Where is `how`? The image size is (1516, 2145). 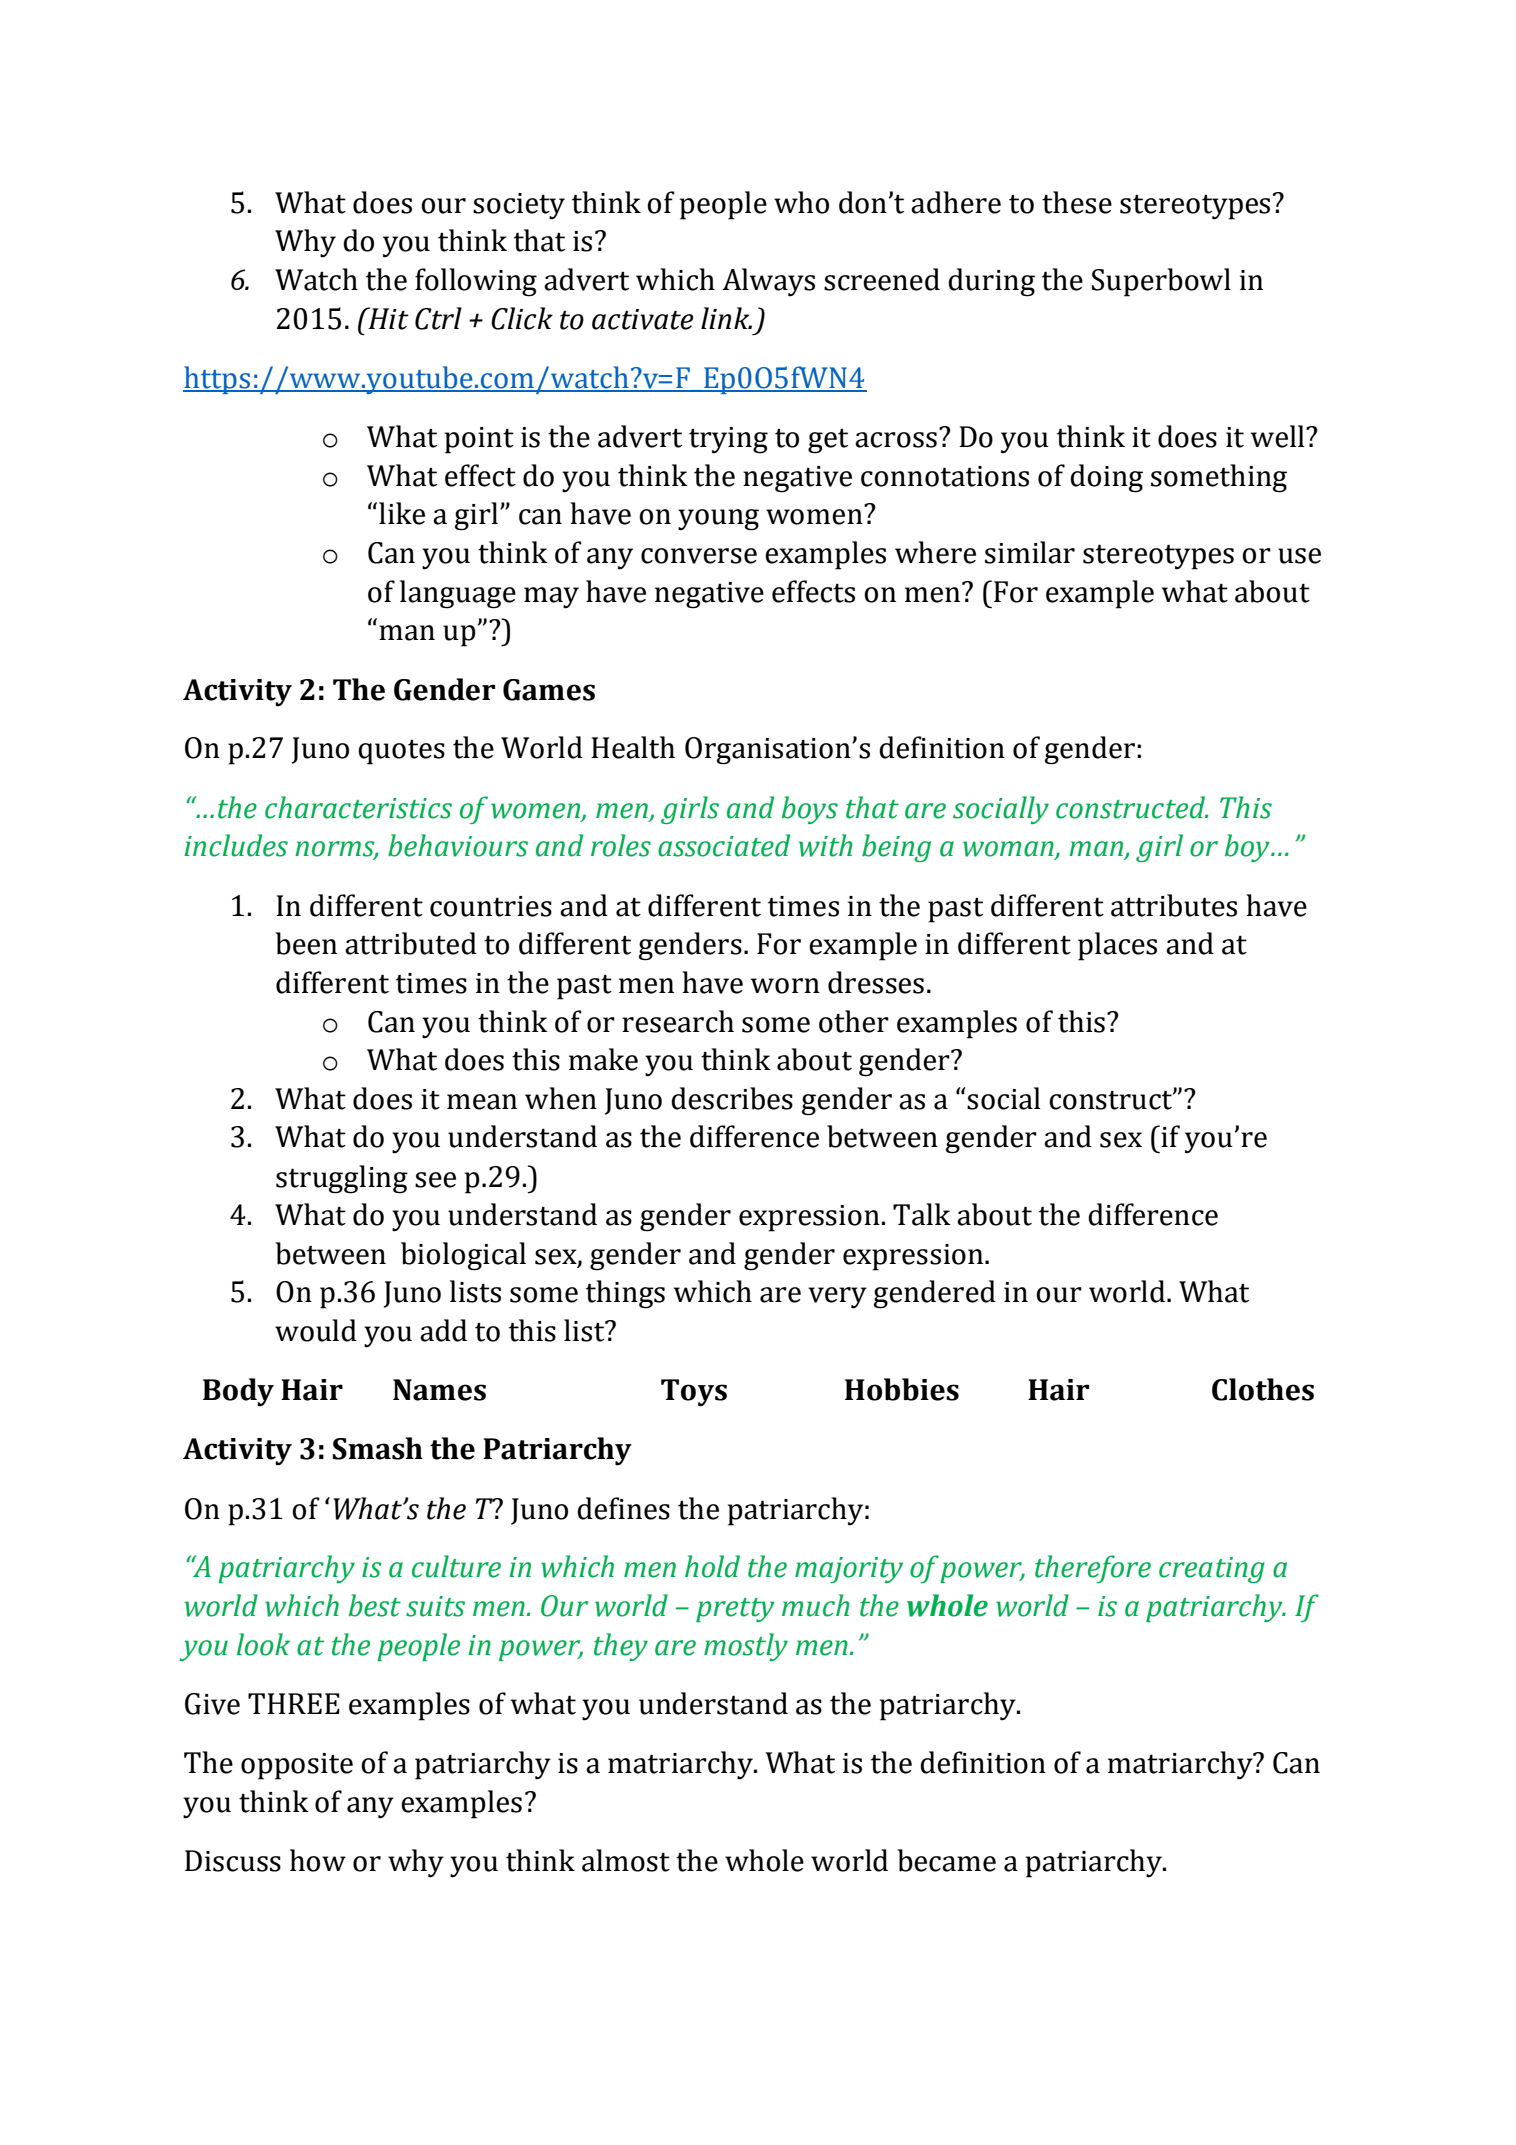
how is located at coordinates (318, 1860).
